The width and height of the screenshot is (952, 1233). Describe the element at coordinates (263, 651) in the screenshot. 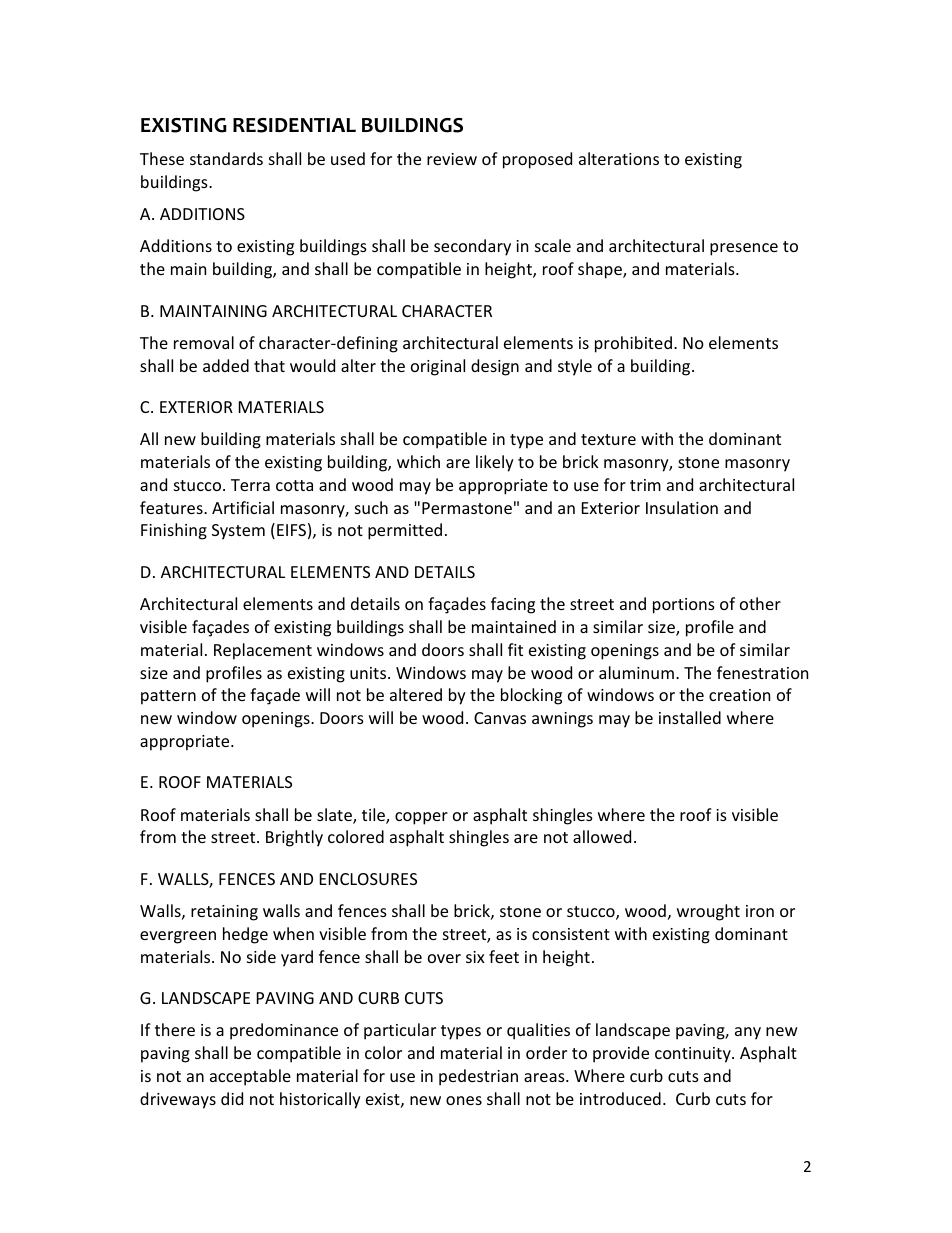

I see `Replacement` at that location.
